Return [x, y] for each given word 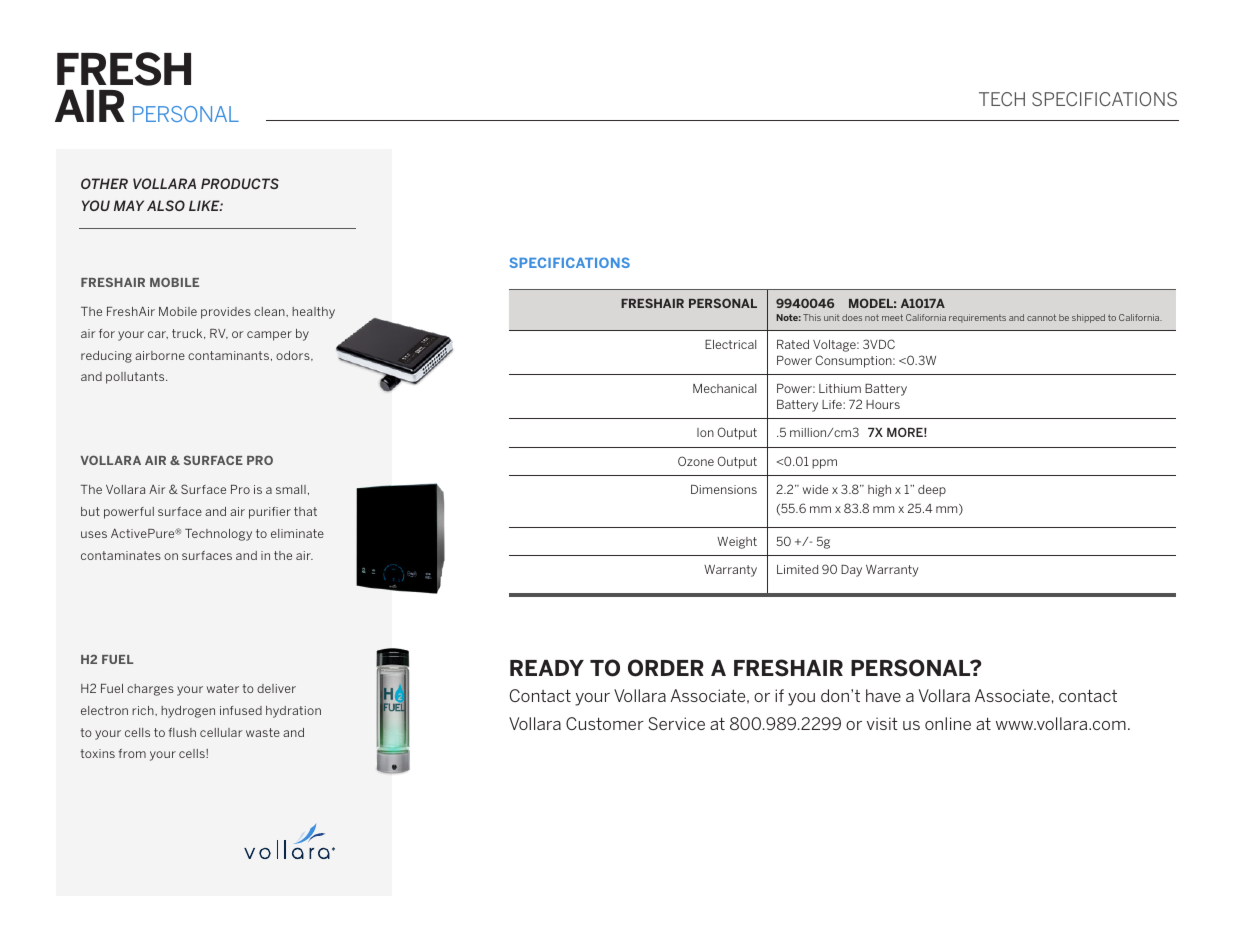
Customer [605, 723]
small [291, 489]
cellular [221, 732]
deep [932, 491]
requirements [977, 318]
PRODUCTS [240, 183]
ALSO [166, 205]
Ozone [696, 461]
